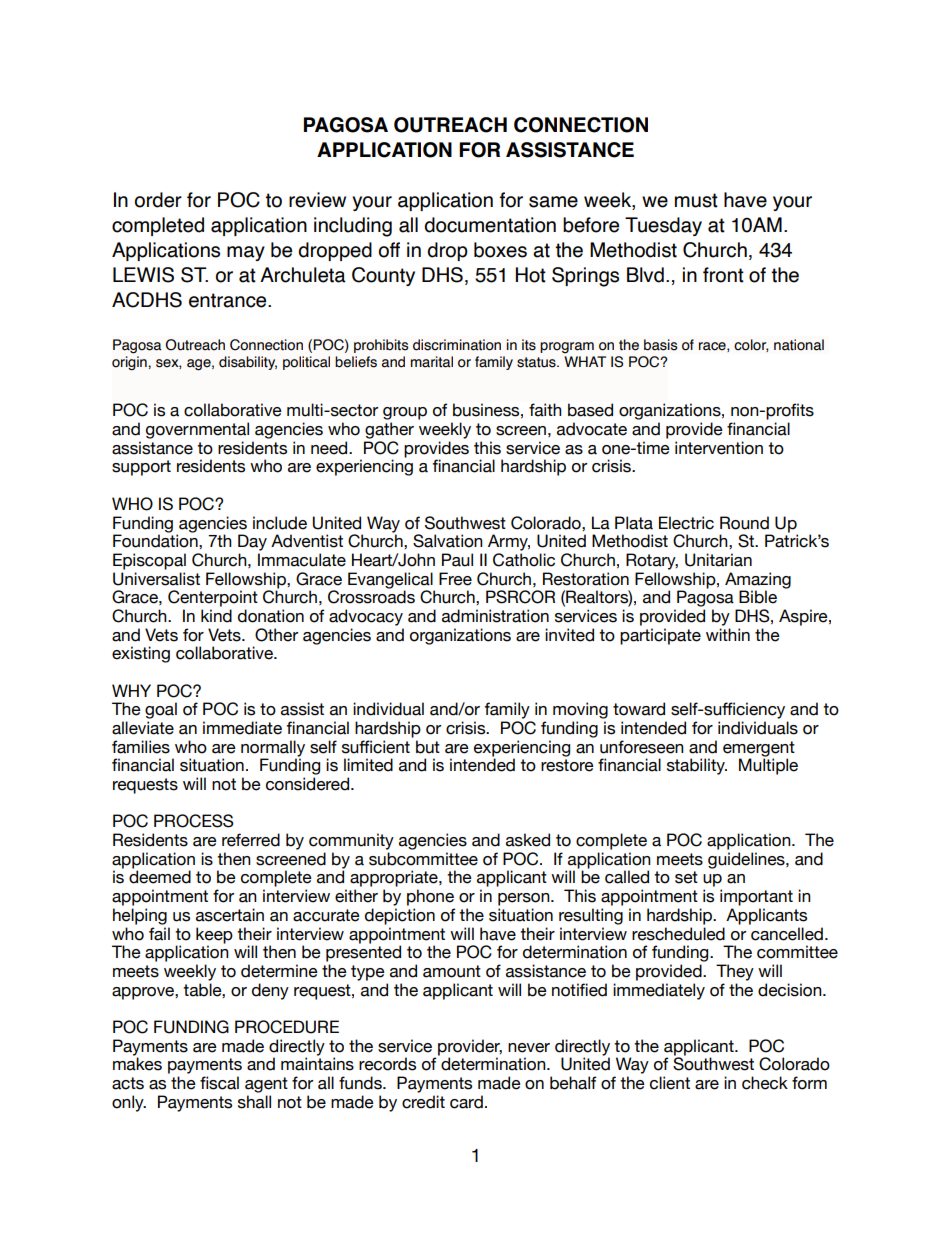 The width and height of the screenshot is (952, 1233). Describe the element at coordinates (448, 541) in the screenshot. I see `Salvation` at that location.
